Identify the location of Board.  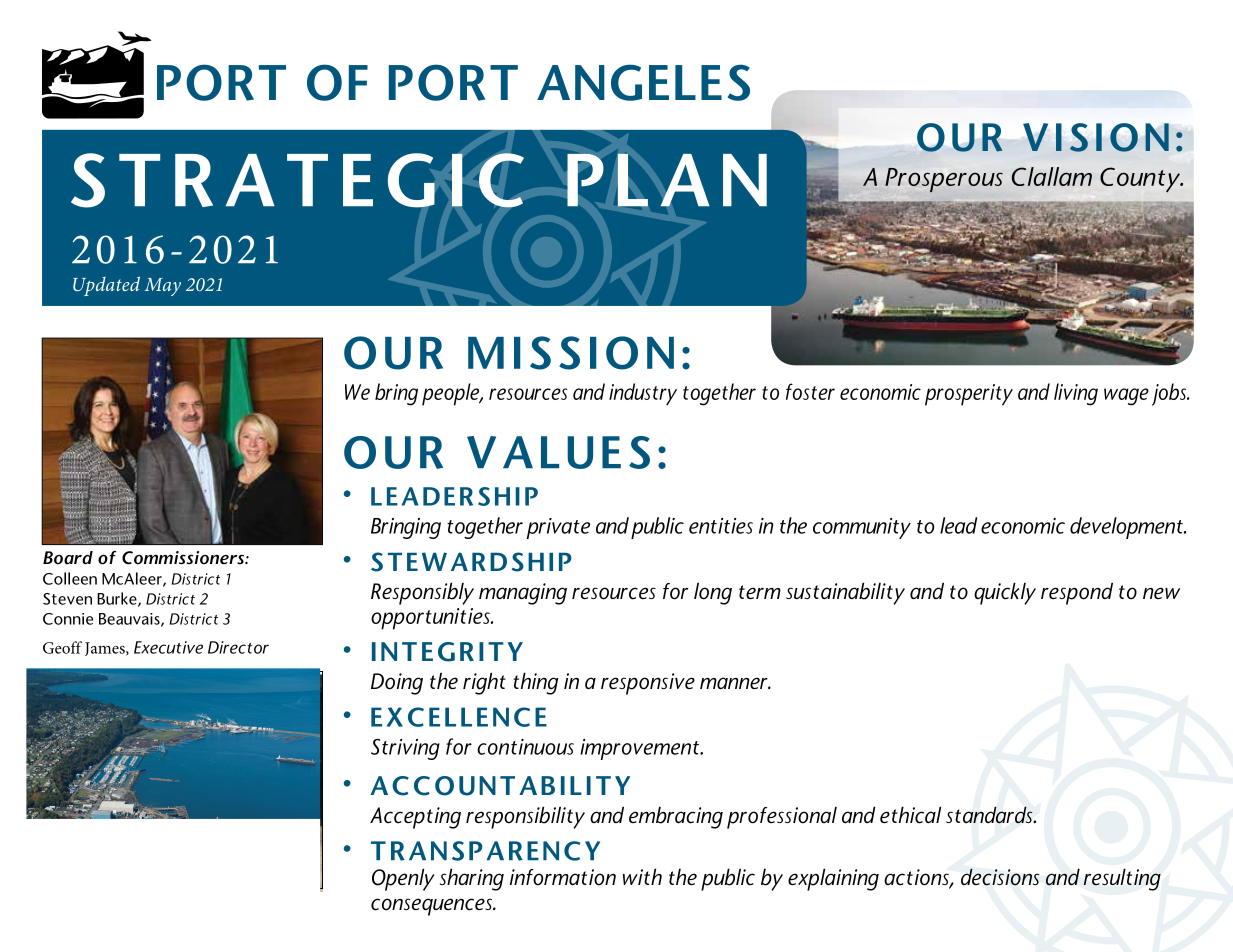
(68, 558).
